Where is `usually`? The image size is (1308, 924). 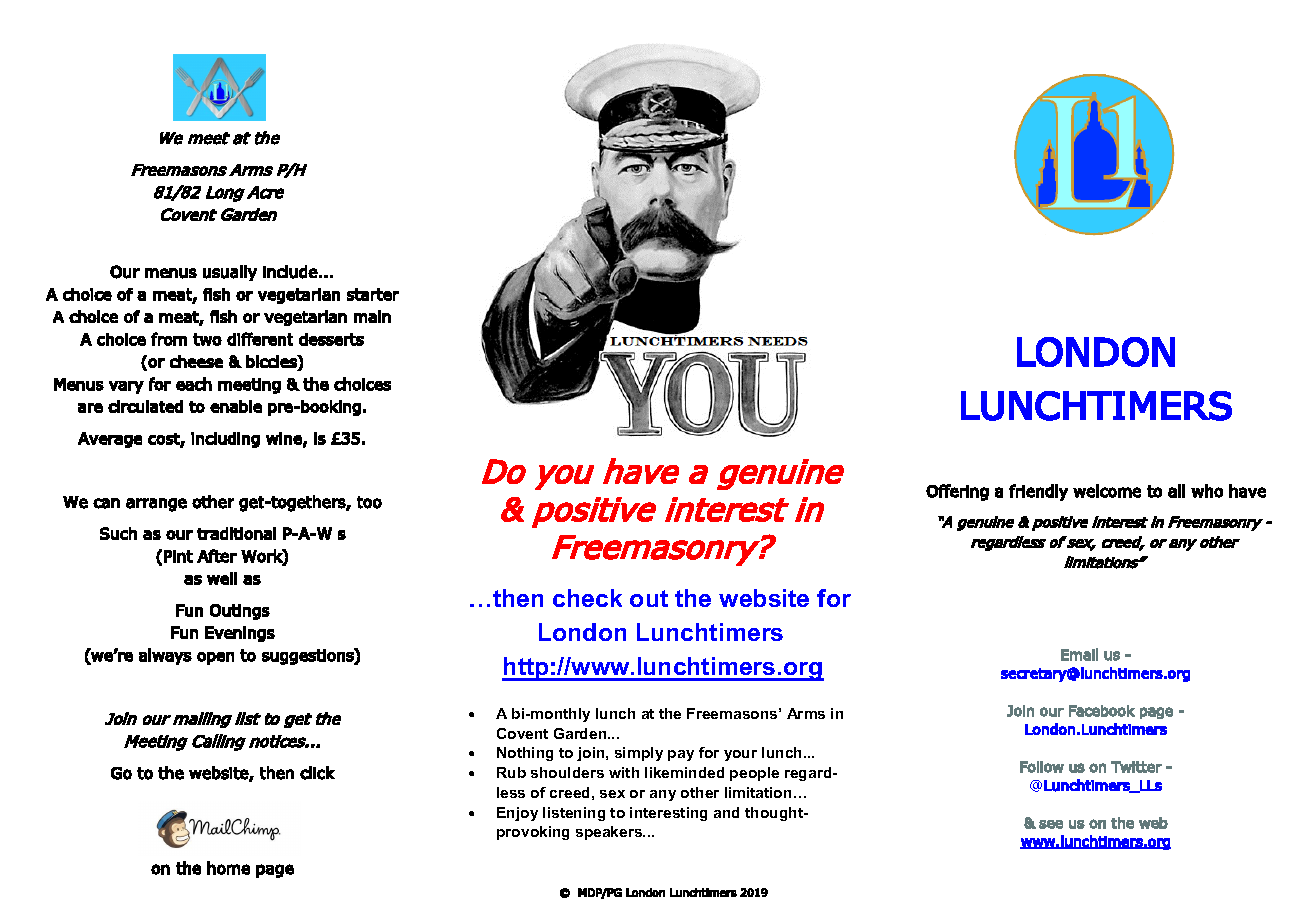 usually is located at coordinates (230, 273).
